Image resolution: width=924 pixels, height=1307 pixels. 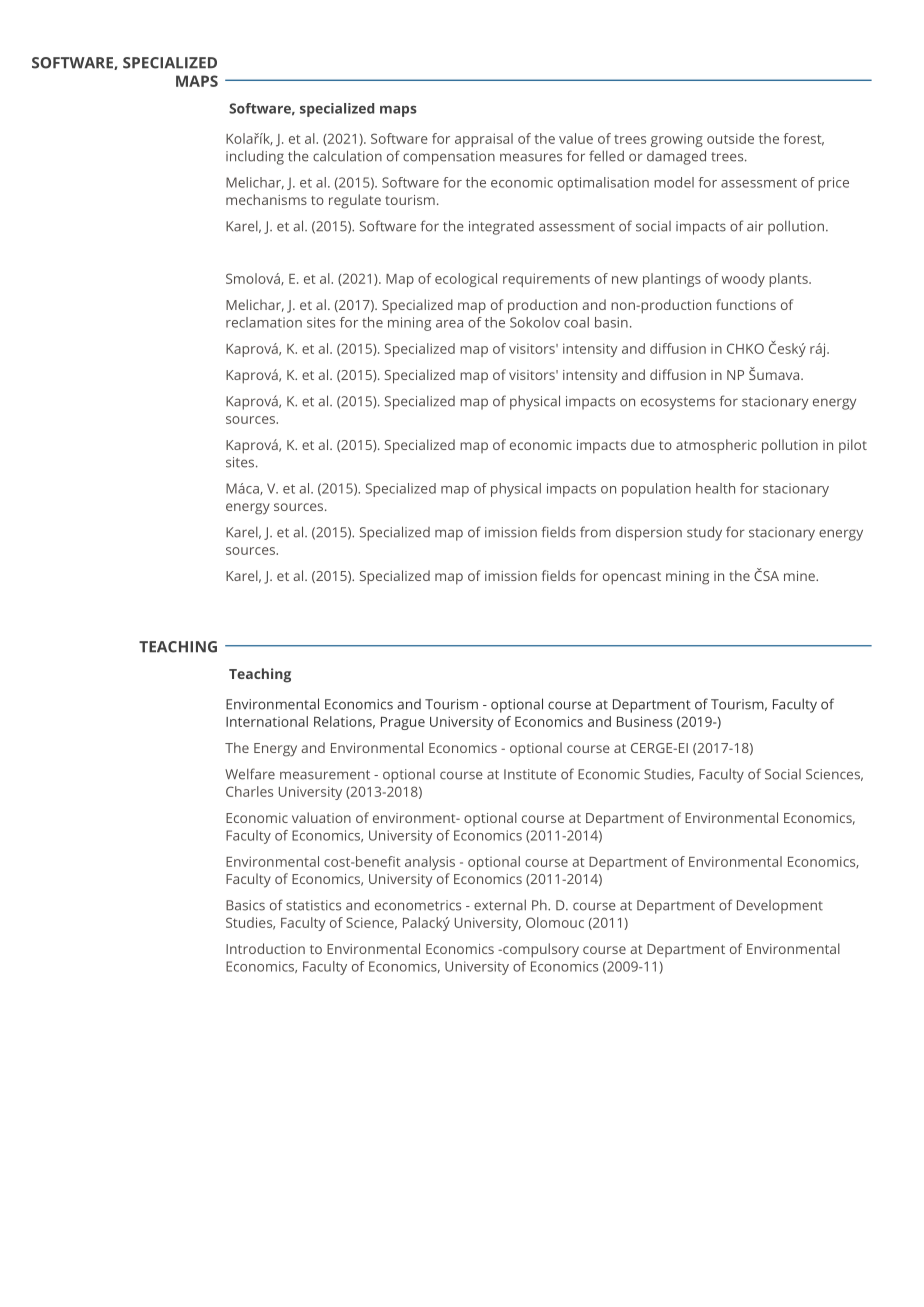 I want to click on compulsory, so click(x=540, y=950).
